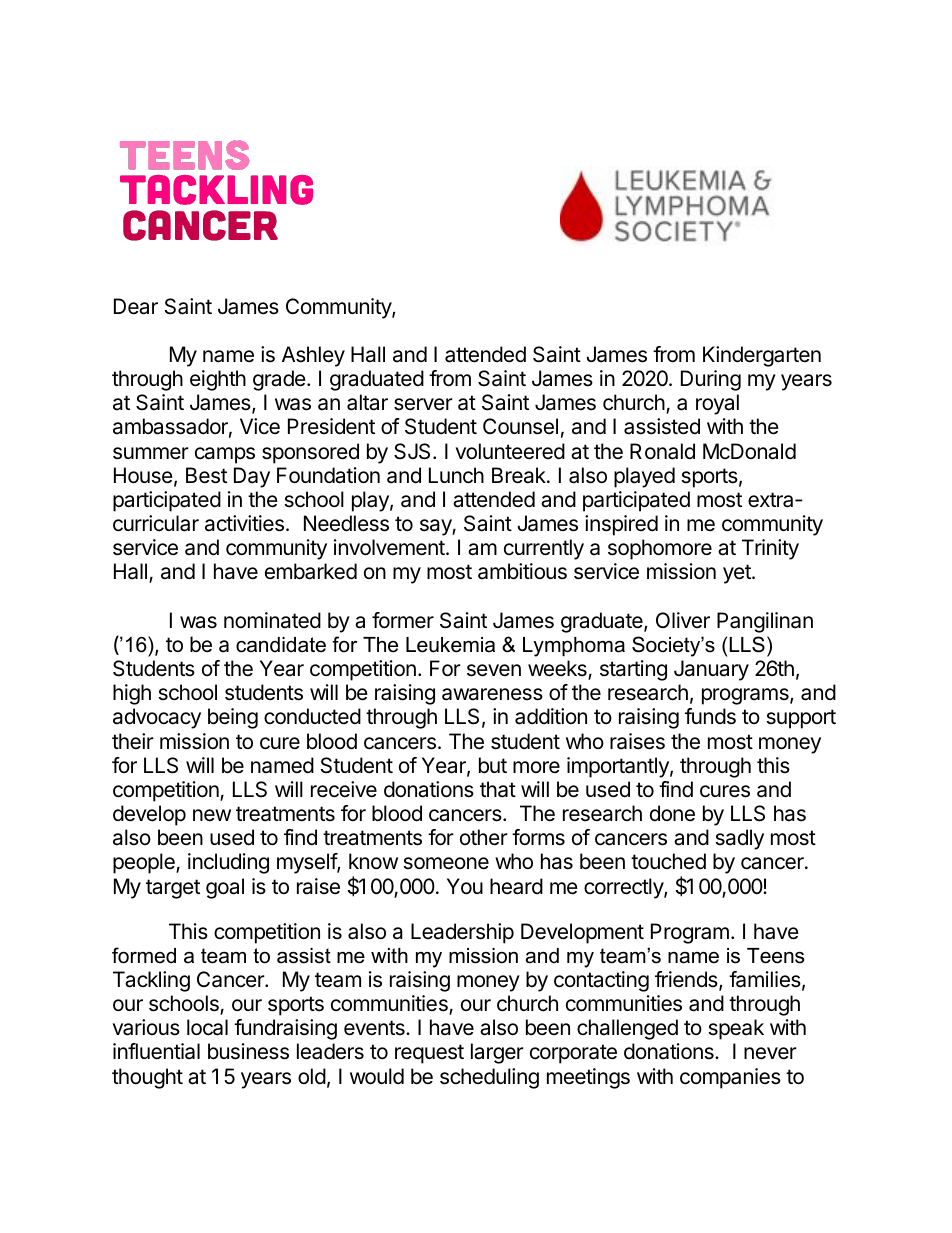 This screenshot has height=1233, width=952. I want to click on Dear, so click(136, 306).
